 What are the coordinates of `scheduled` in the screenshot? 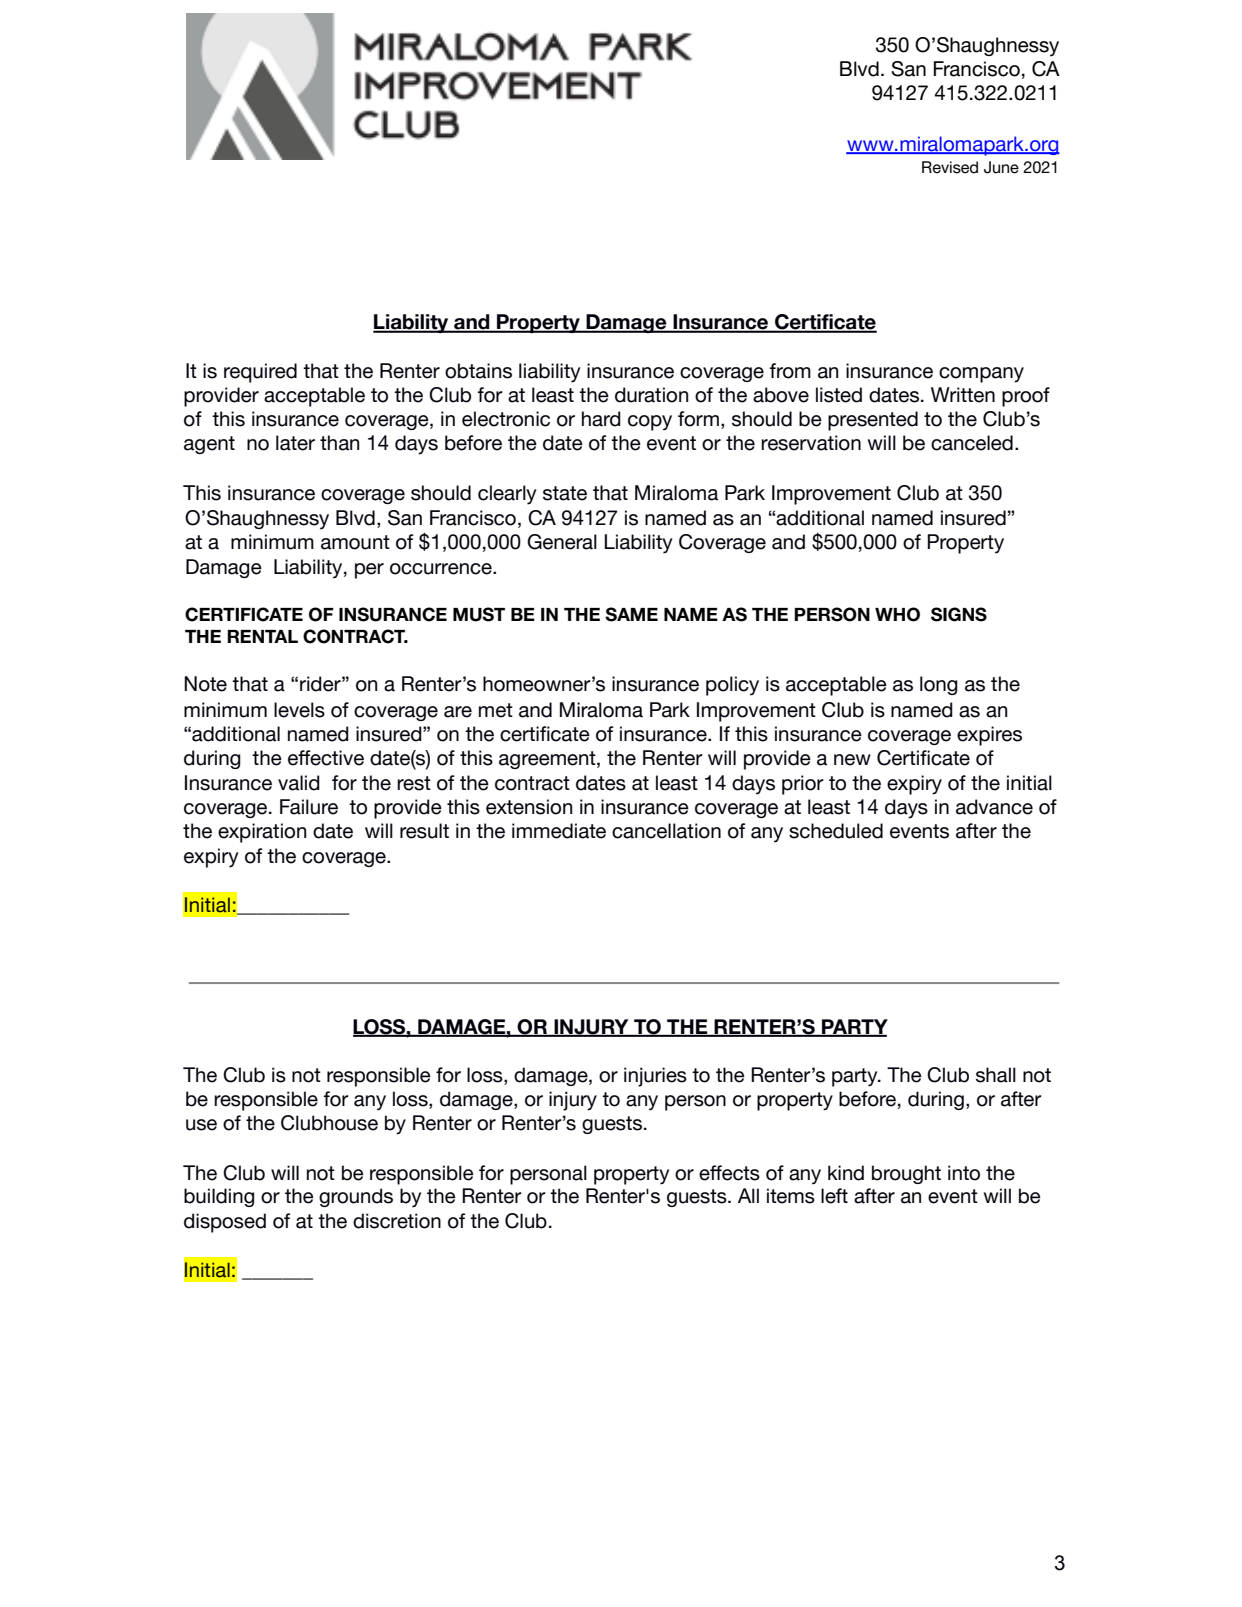 It's located at (836, 831).
